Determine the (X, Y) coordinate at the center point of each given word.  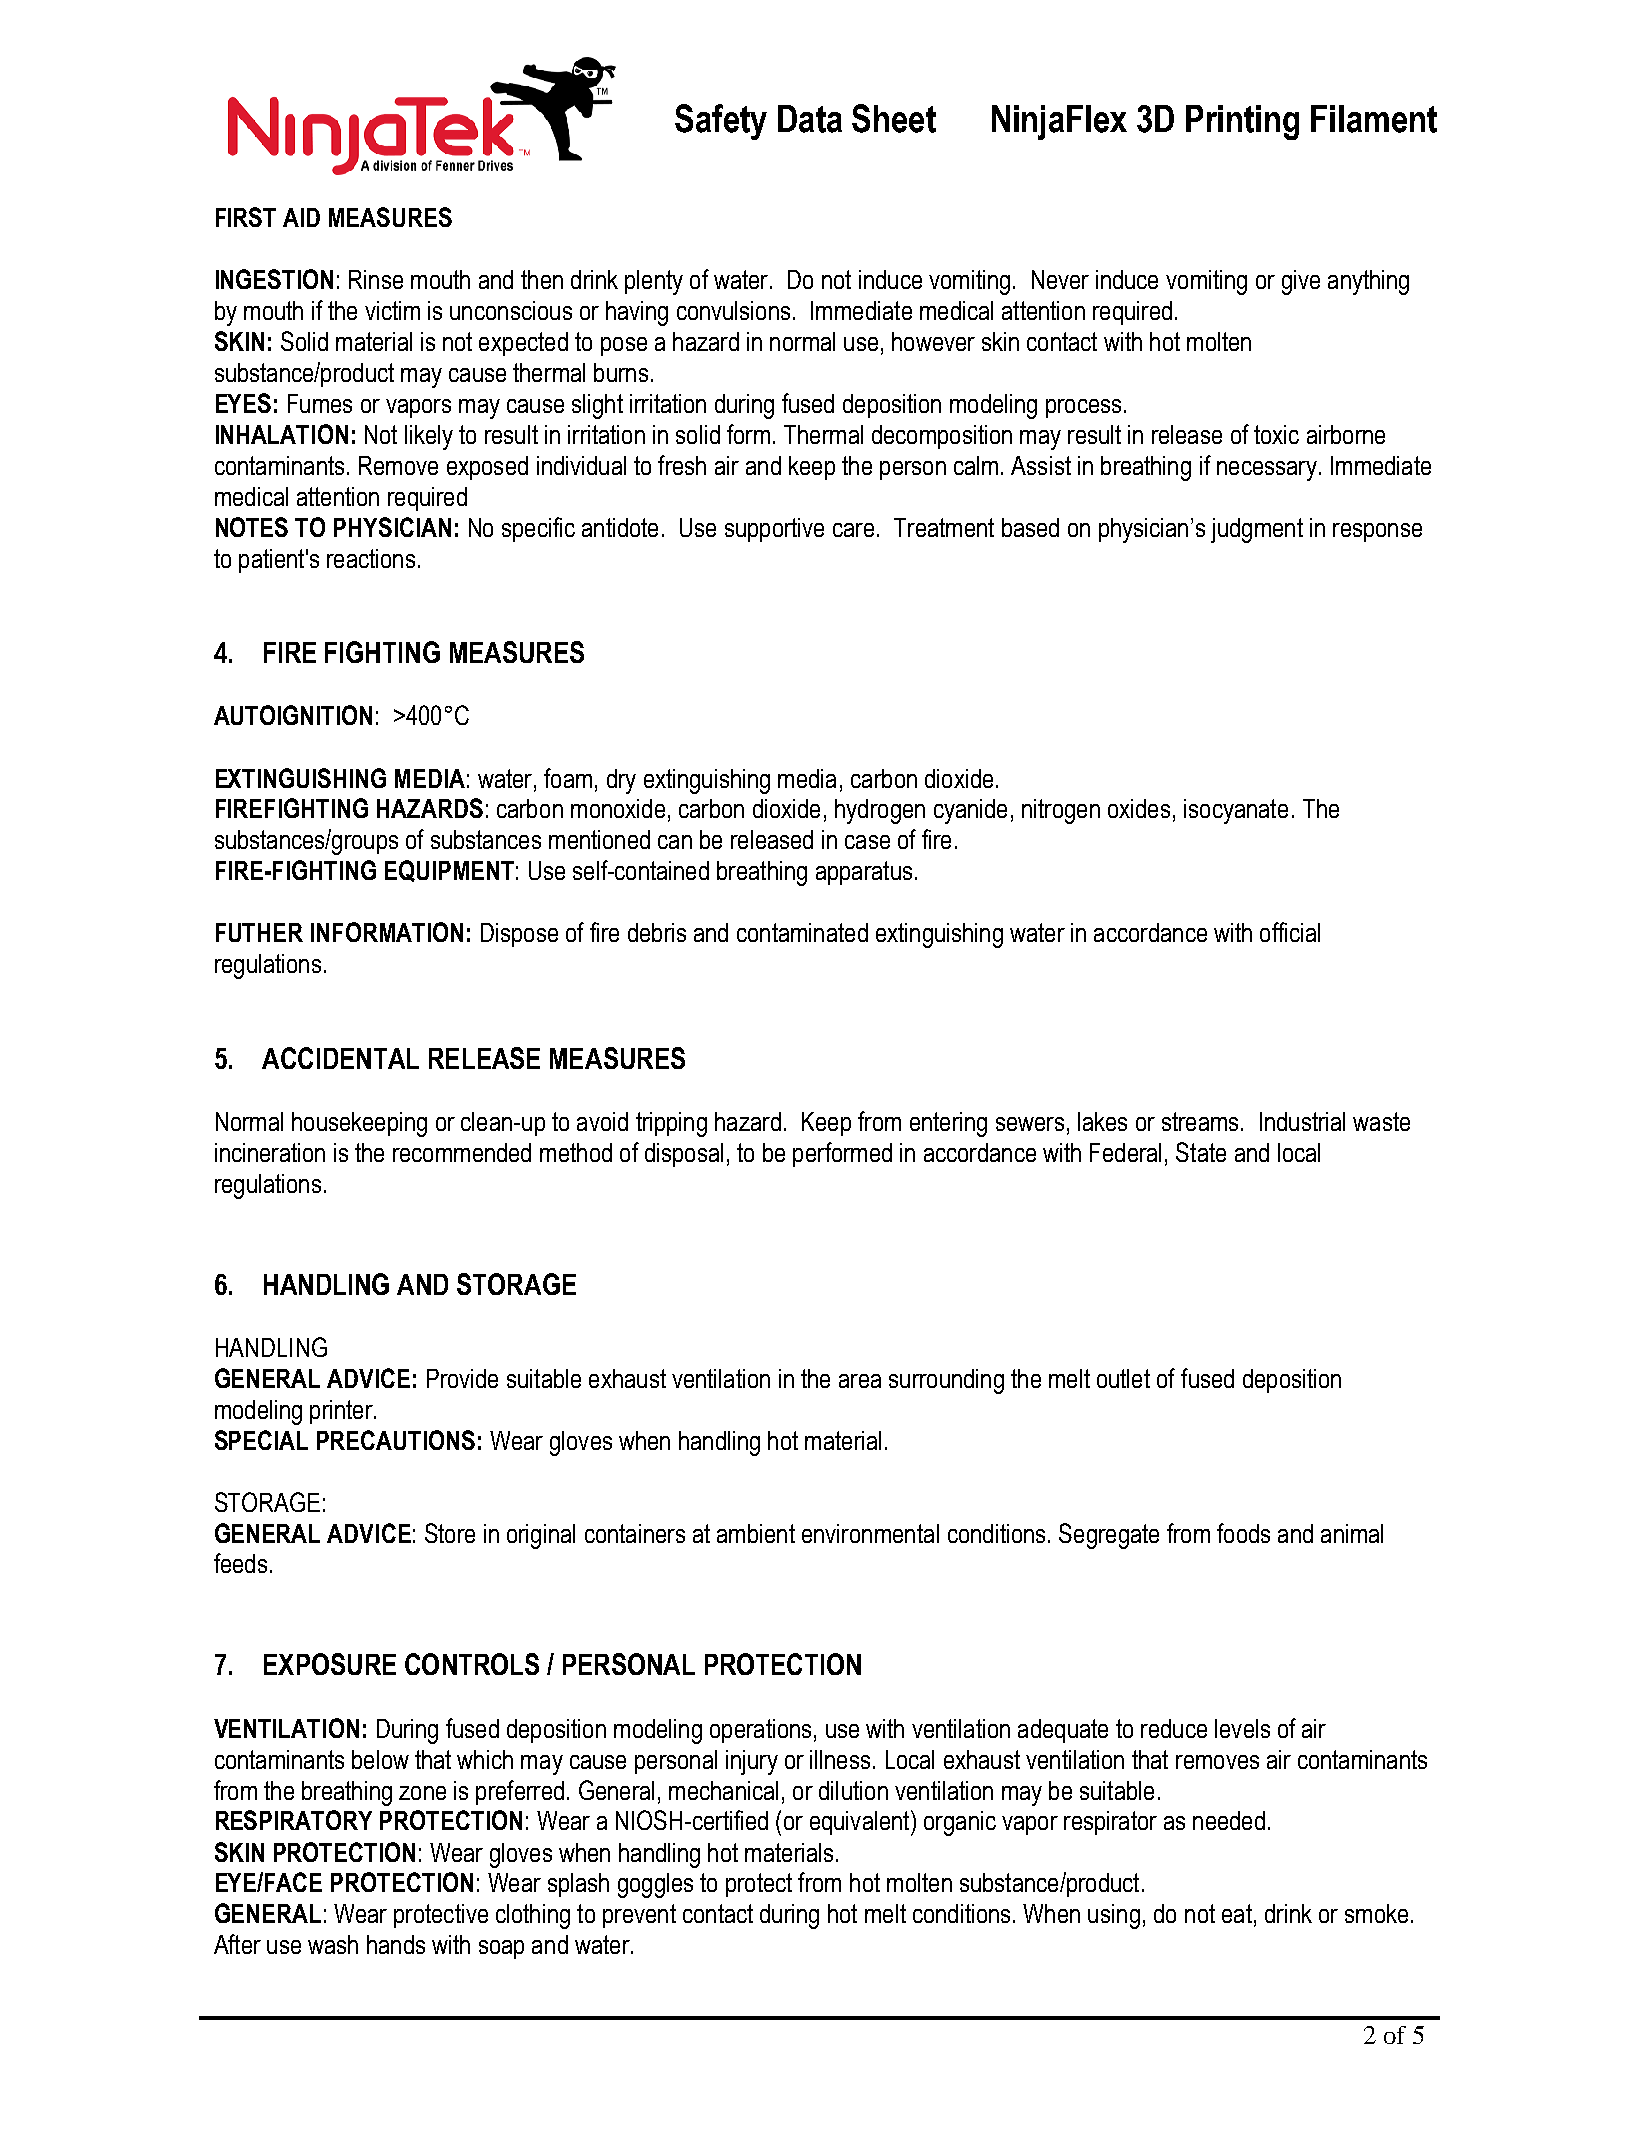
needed (1229, 1820)
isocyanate (1236, 811)
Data (810, 119)
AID (301, 217)
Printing (1242, 122)
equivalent (861, 1823)
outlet (1123, 1378)
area (860, 1381)
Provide (462, 1378)
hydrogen (880, 811)
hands (396, 1944)
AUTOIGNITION (293, 715)
